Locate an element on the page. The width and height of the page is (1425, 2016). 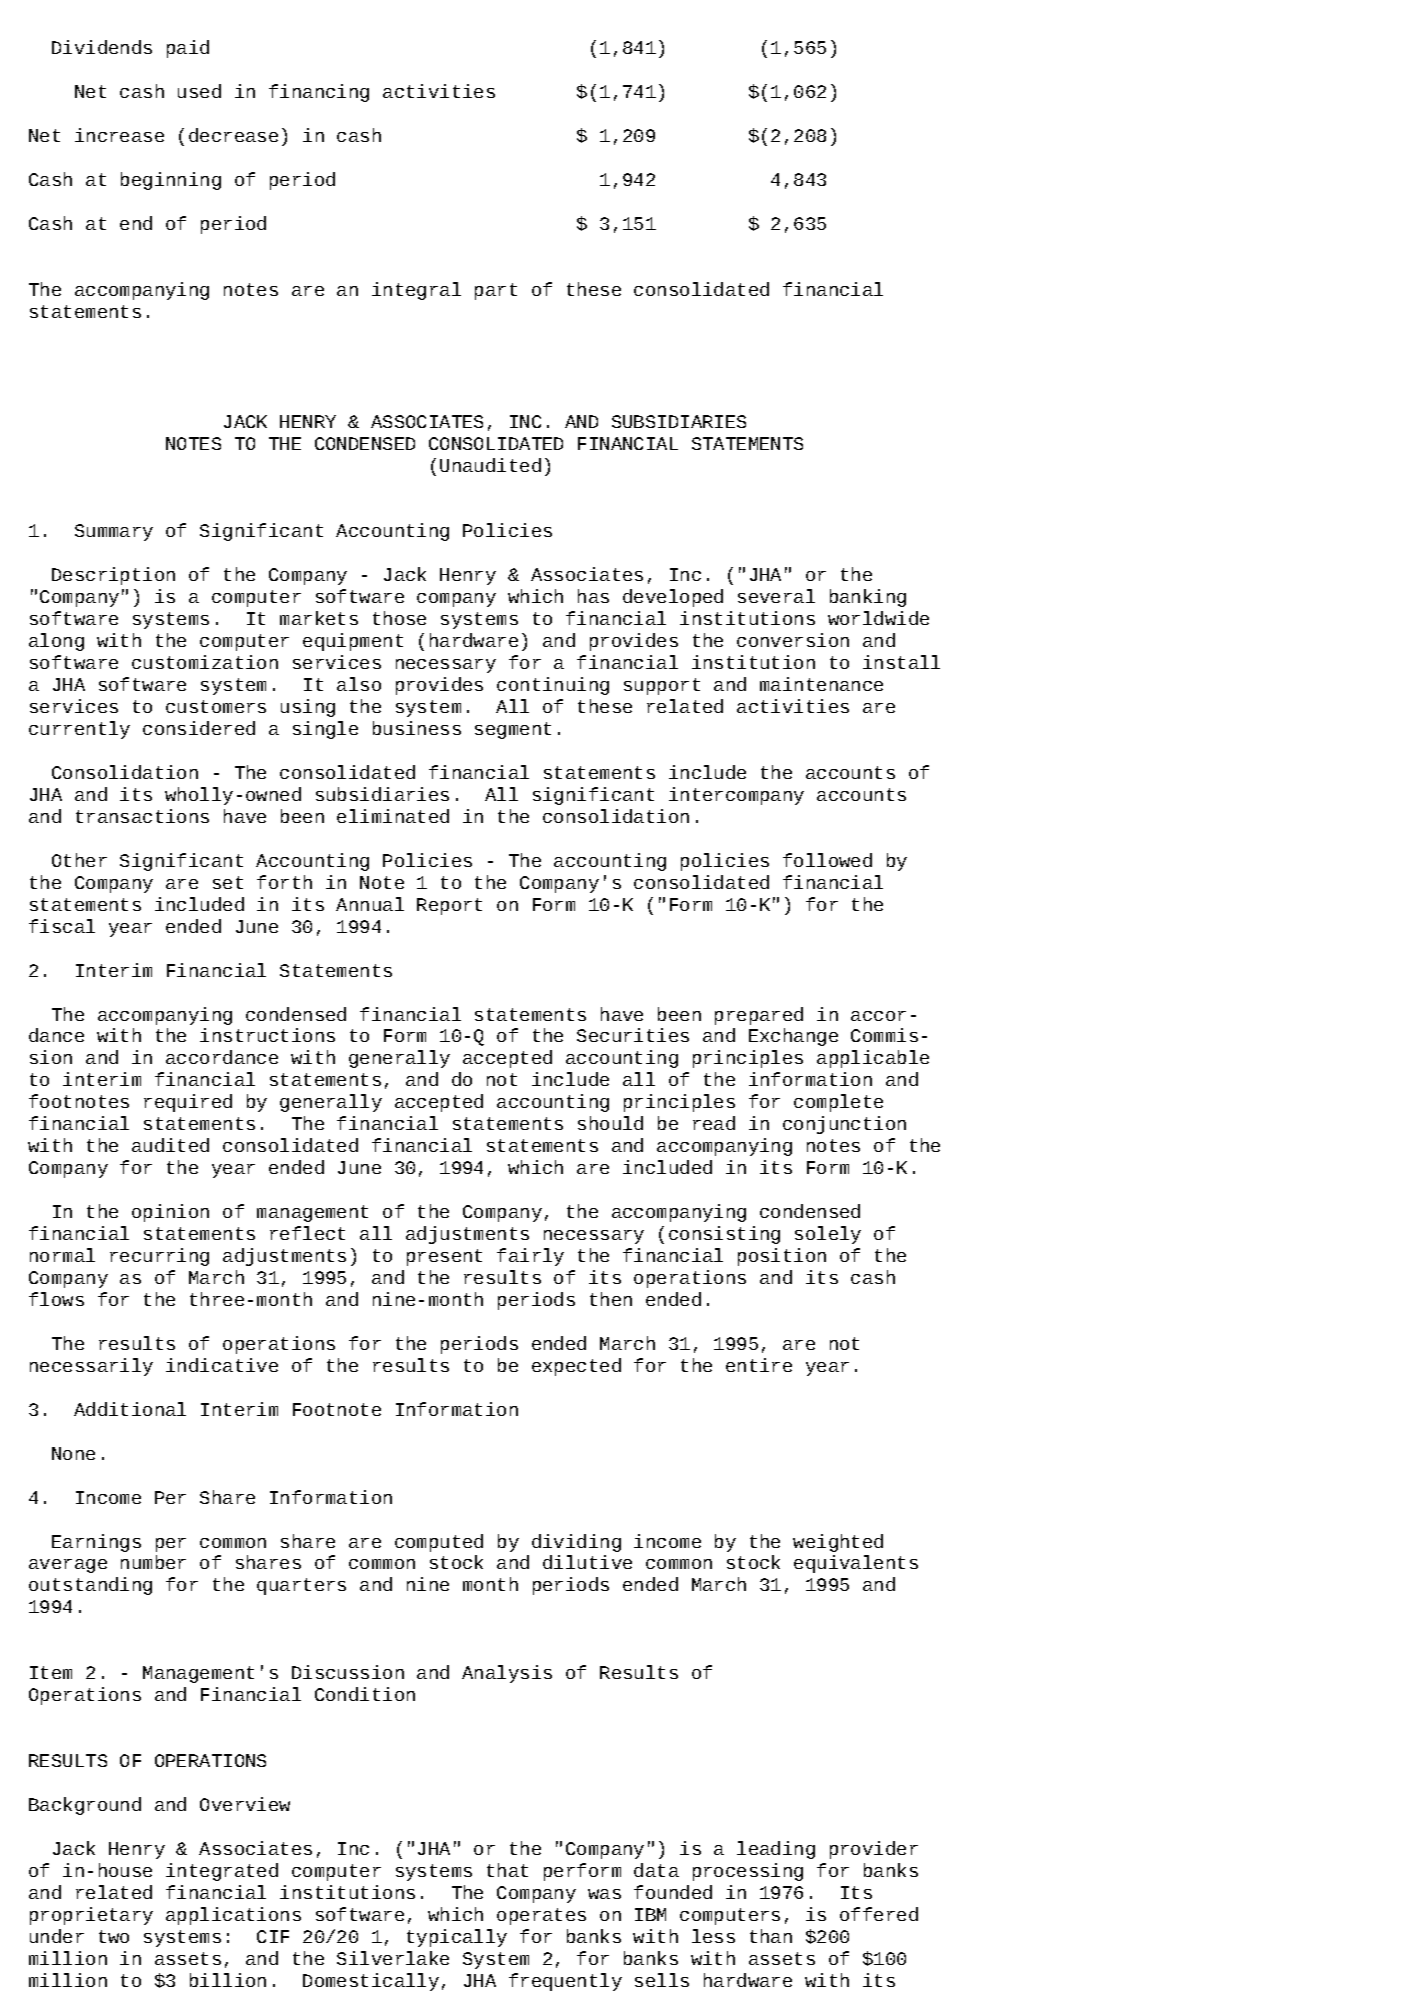
increase is located at coordinates (119, 135).
